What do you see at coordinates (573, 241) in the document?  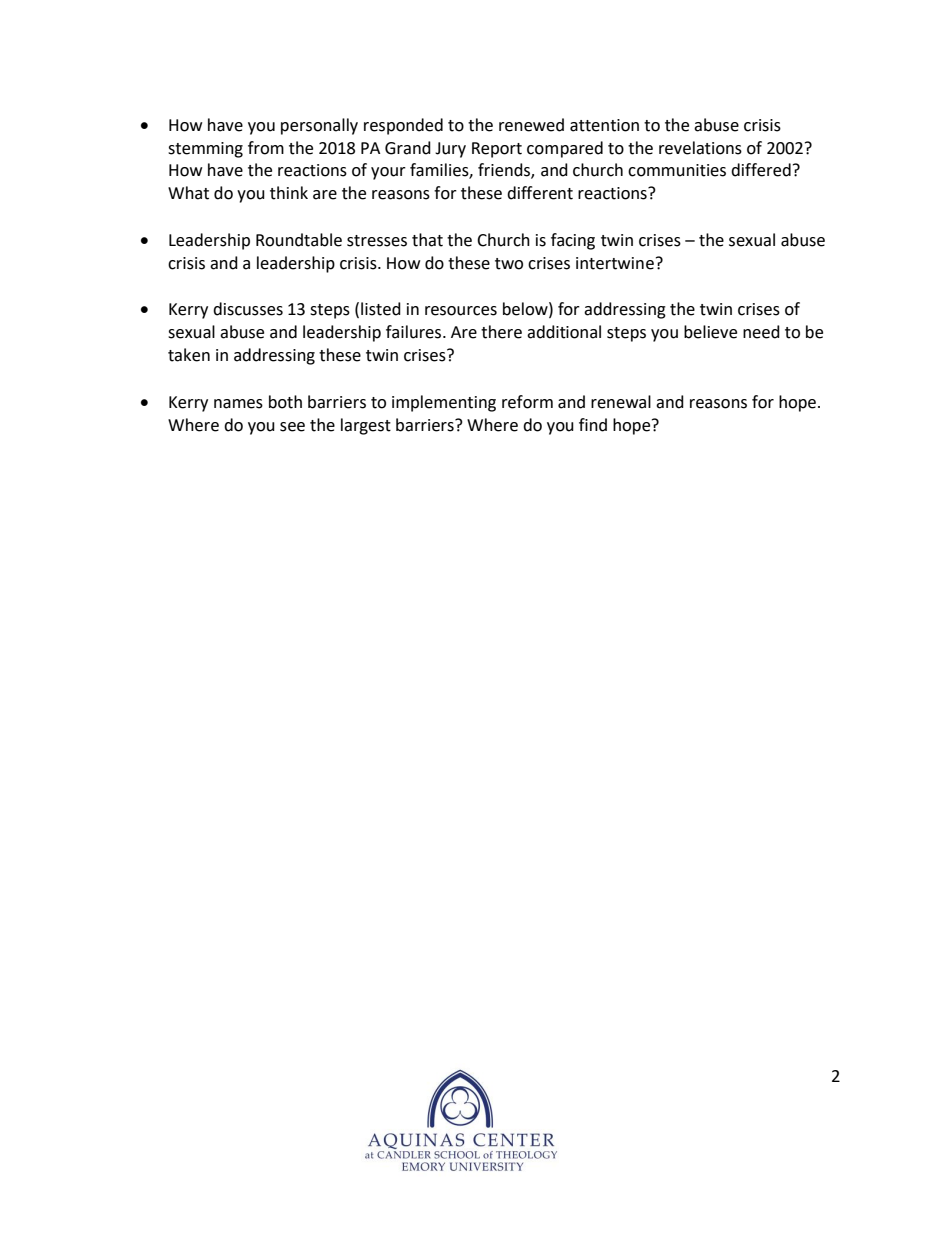 I see `facing` at bounding box center [573, 241].
